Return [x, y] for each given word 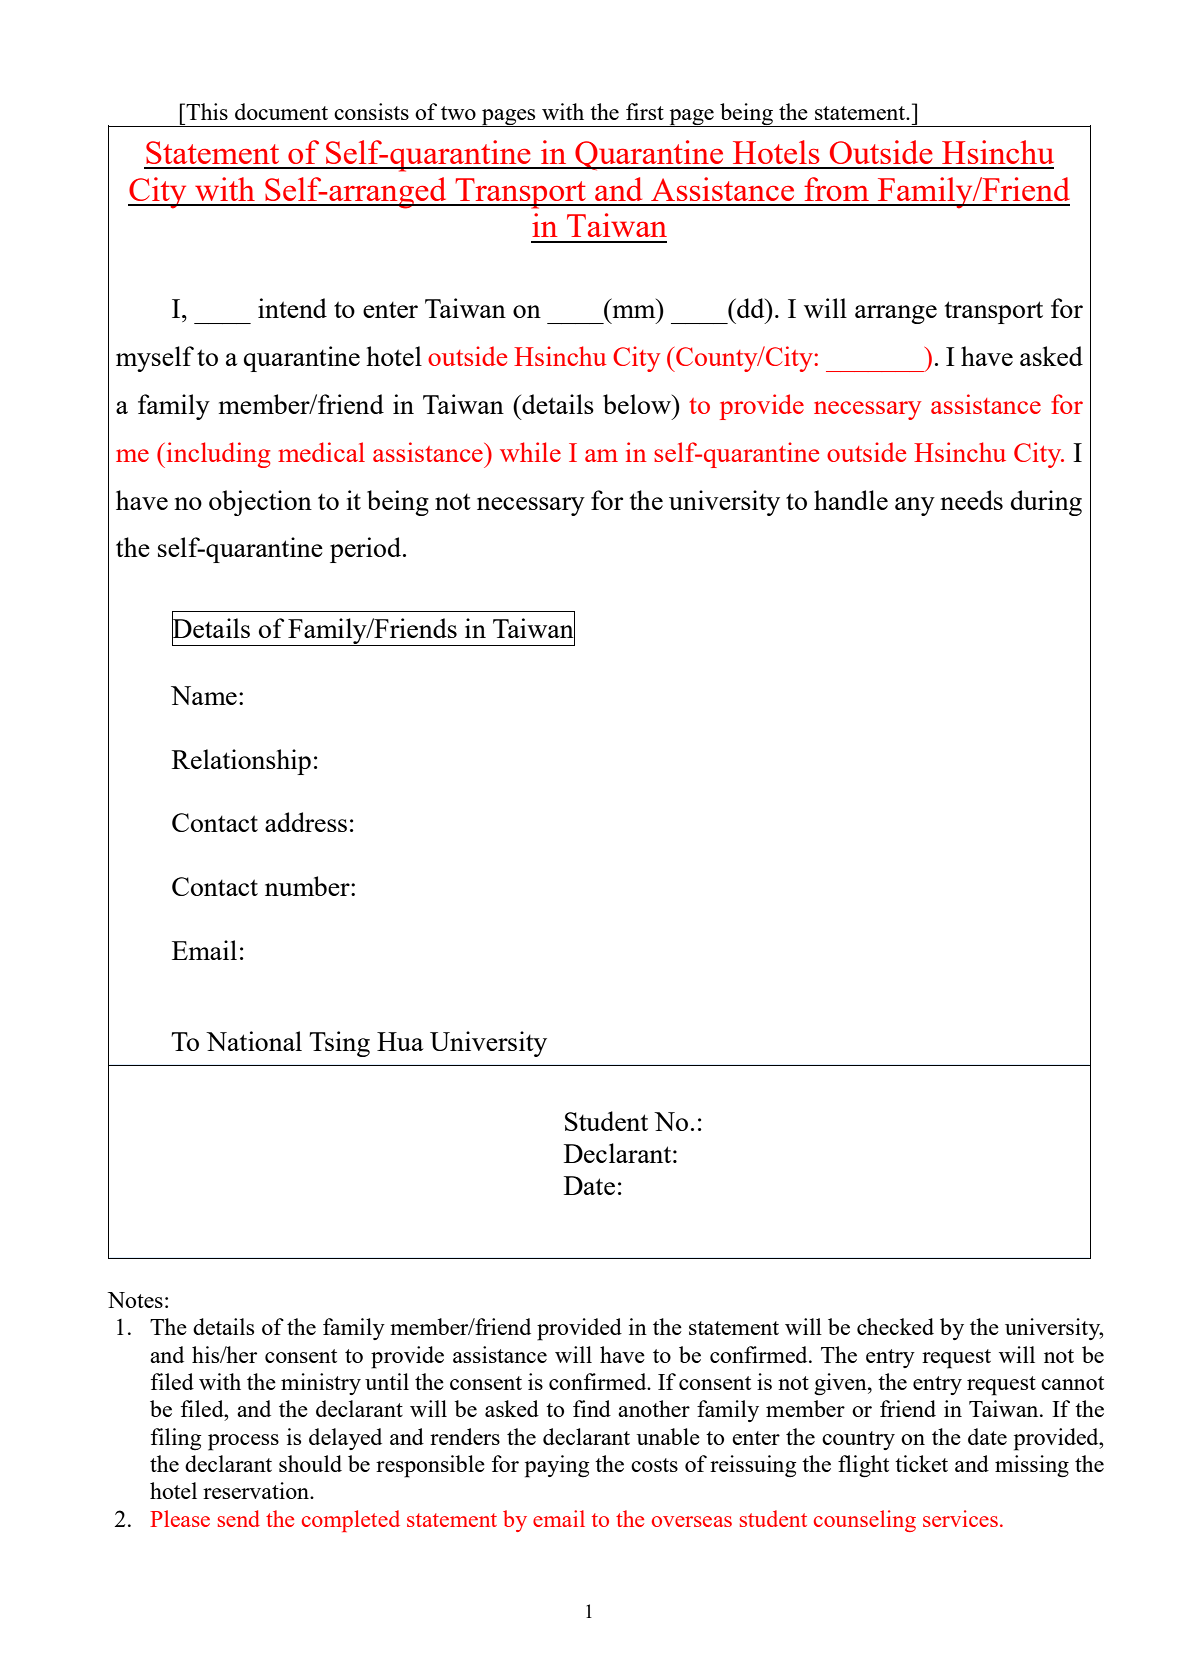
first [645, 111]
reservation [257, 1490]
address [306, 822]
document [281, 111]
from [836, 189]
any [915, 506]
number [308, 886]
